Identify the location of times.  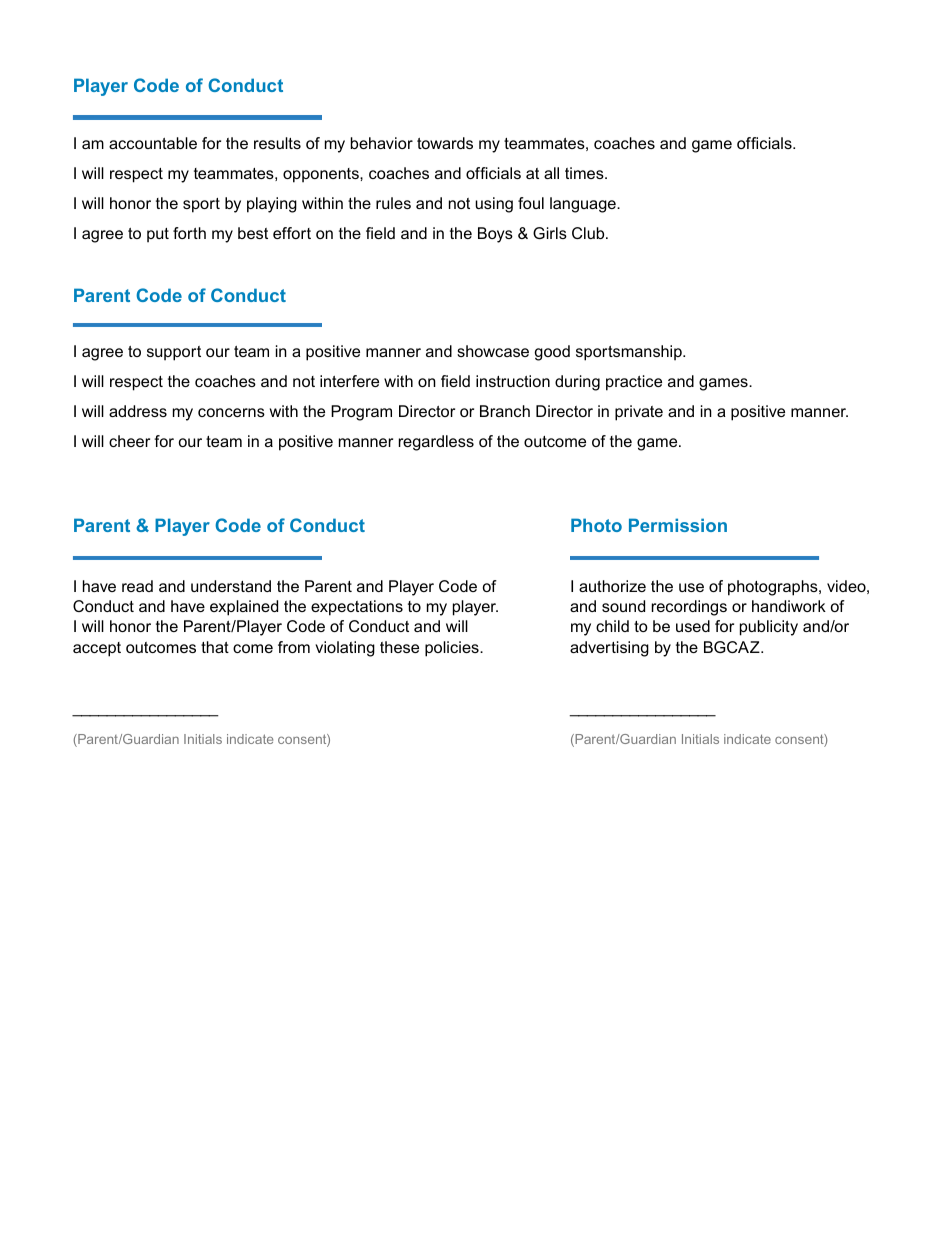
(585, 173).
